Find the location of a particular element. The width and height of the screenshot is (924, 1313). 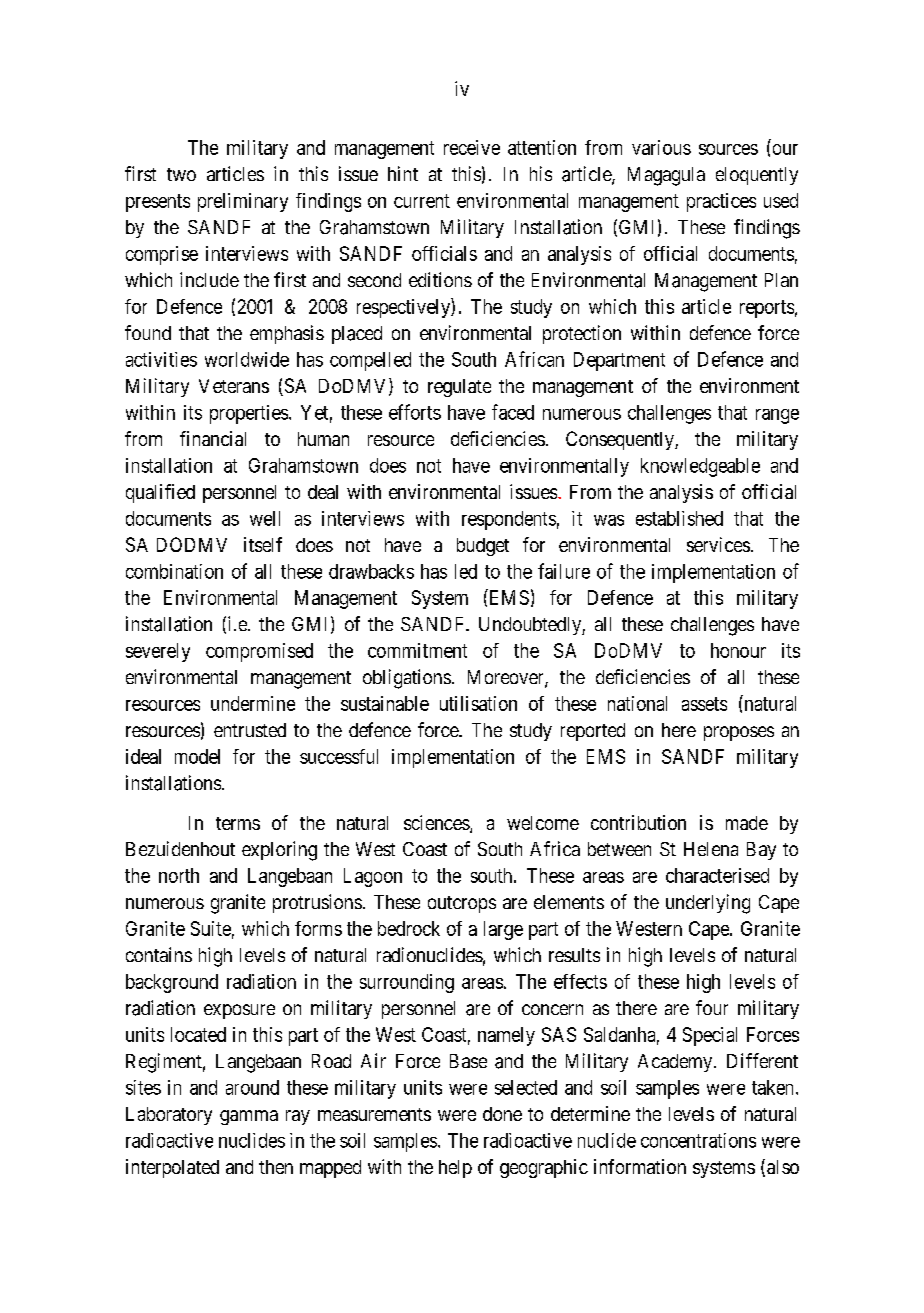

practices is located at coordinates (721, 202).
